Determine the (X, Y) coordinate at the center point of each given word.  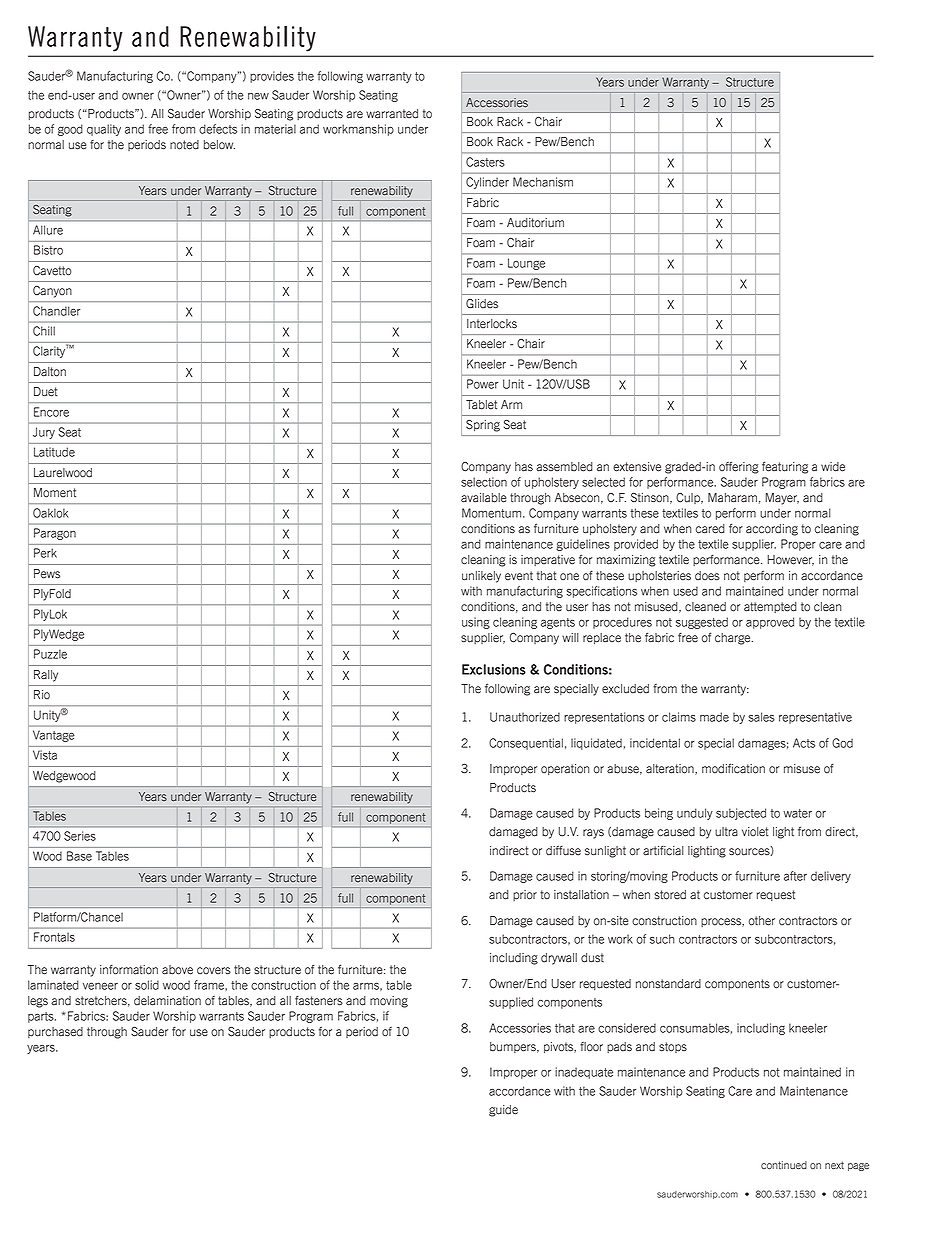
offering (739, 467)
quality (104, 130)
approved (770, 623)
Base (79, 856)
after (795, 876)
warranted (392, 114)
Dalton (50, 372)
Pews (47, 574)
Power (482, 384)
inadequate (584, 1073)
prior (525, 895)
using (476, 623)
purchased (55, 1032)
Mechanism (543, 182)
